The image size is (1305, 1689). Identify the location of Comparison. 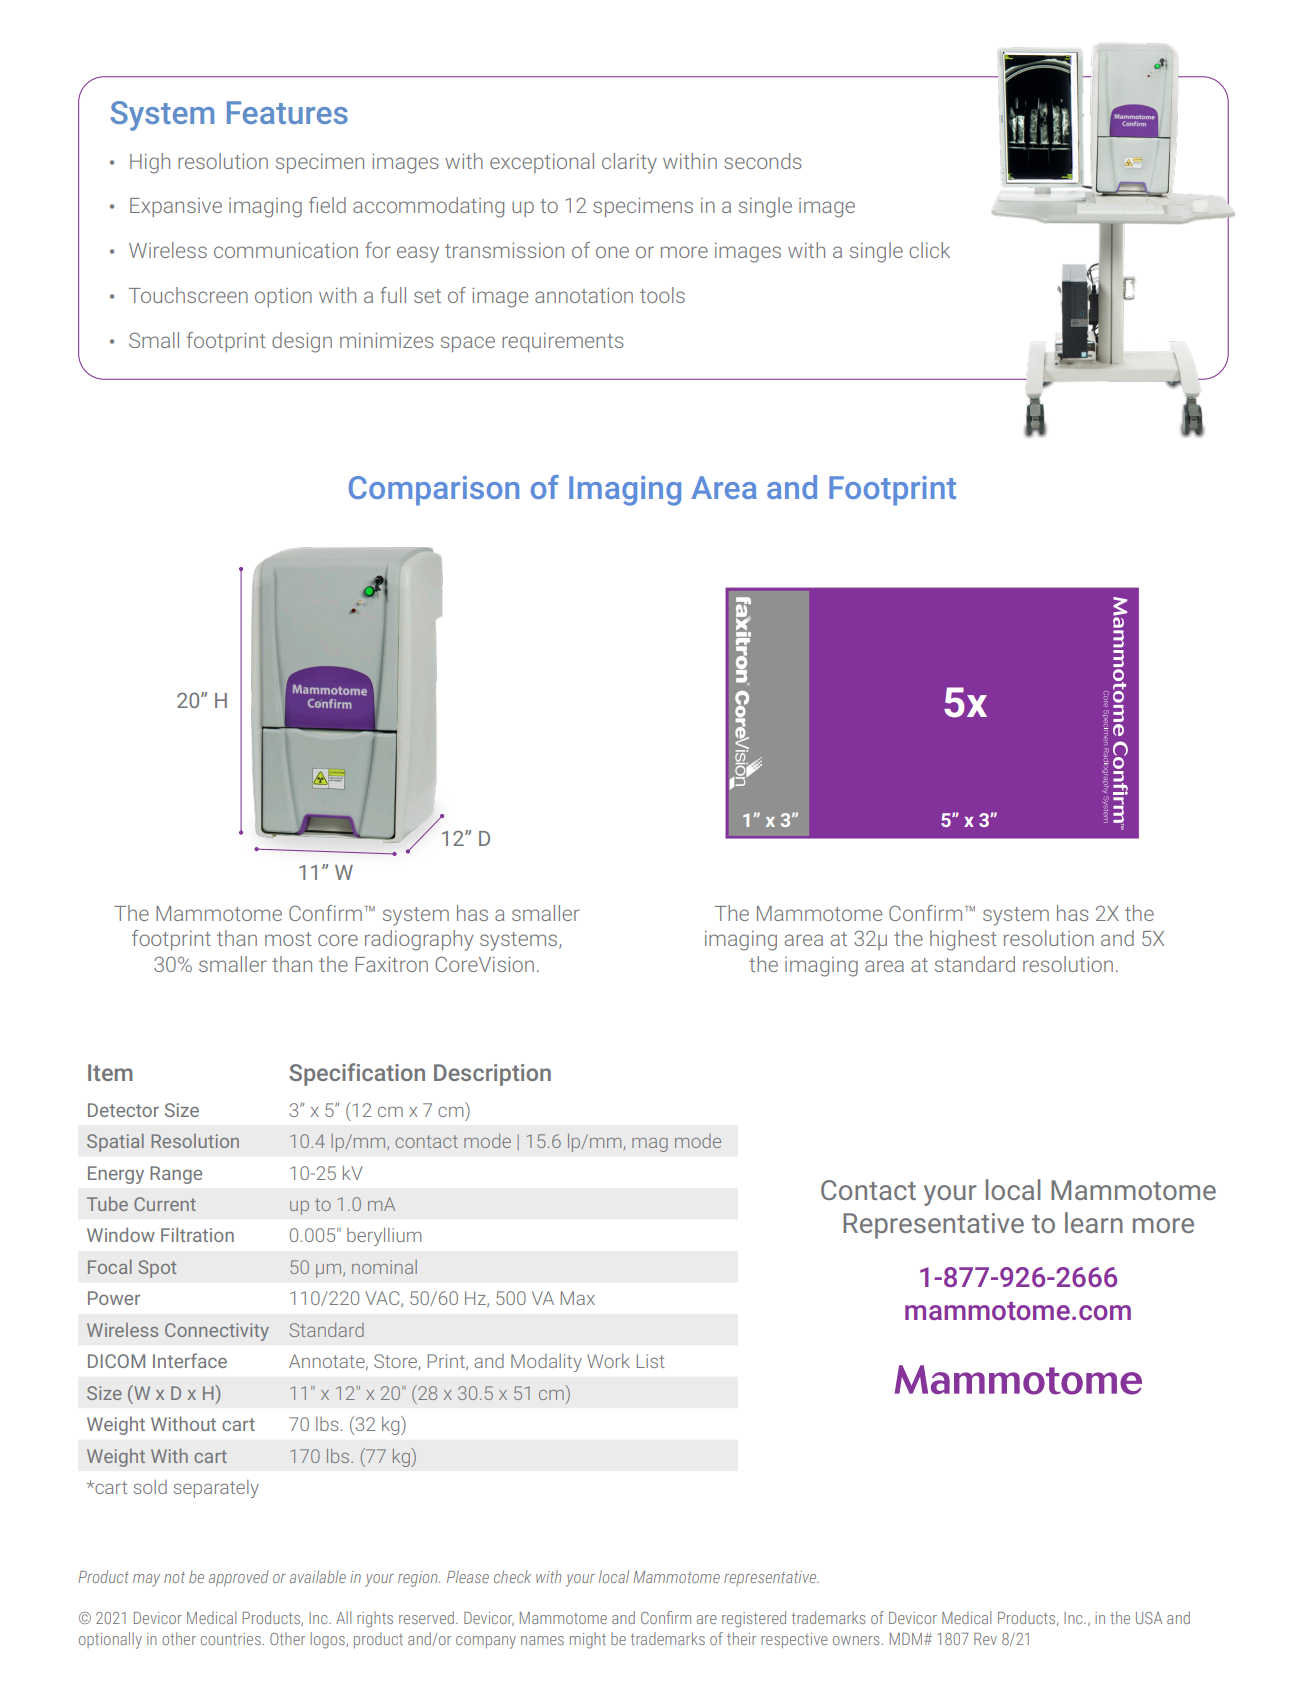
(434, 491).
